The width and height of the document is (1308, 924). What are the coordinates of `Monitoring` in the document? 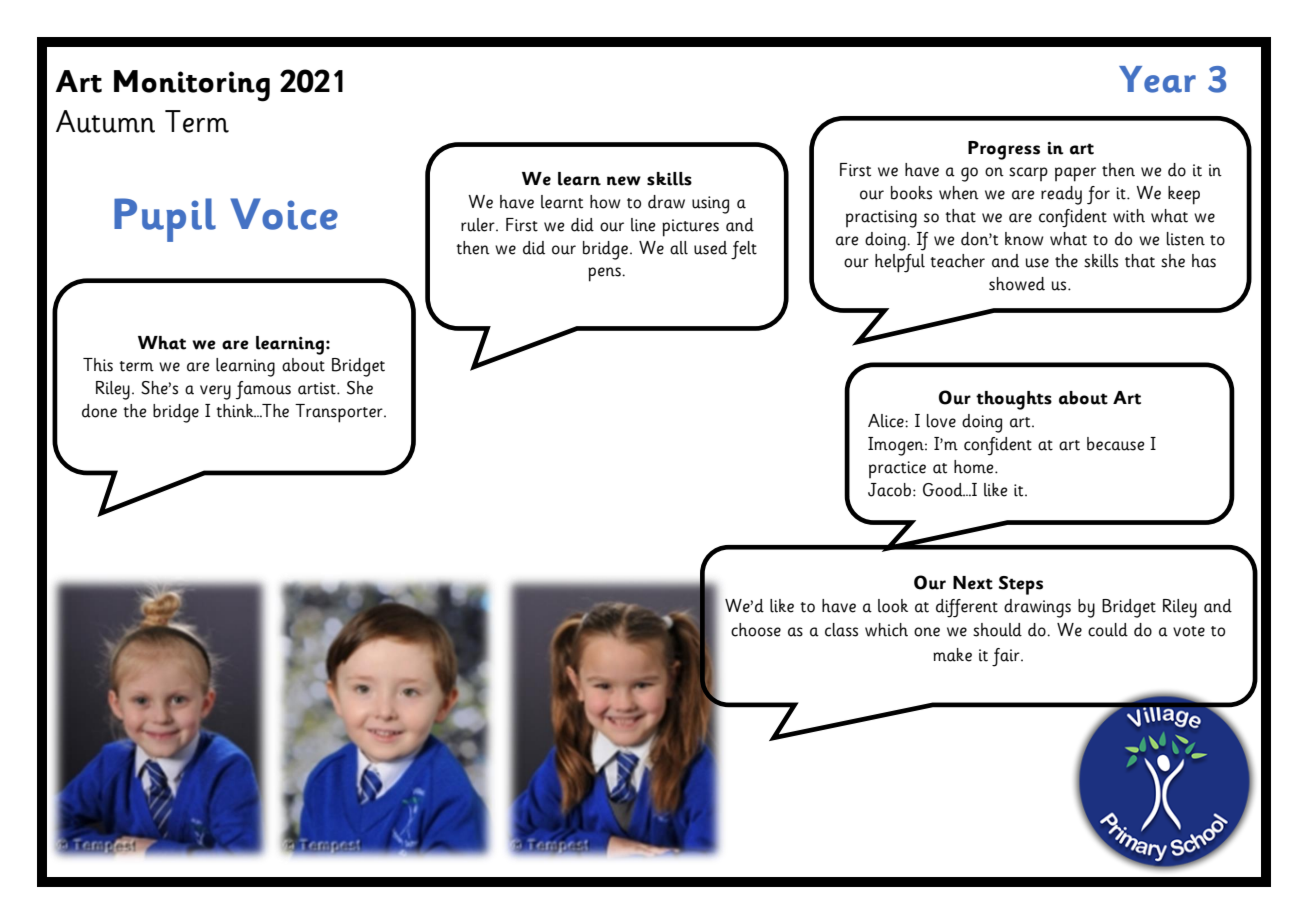 It's located at (192, 86).
